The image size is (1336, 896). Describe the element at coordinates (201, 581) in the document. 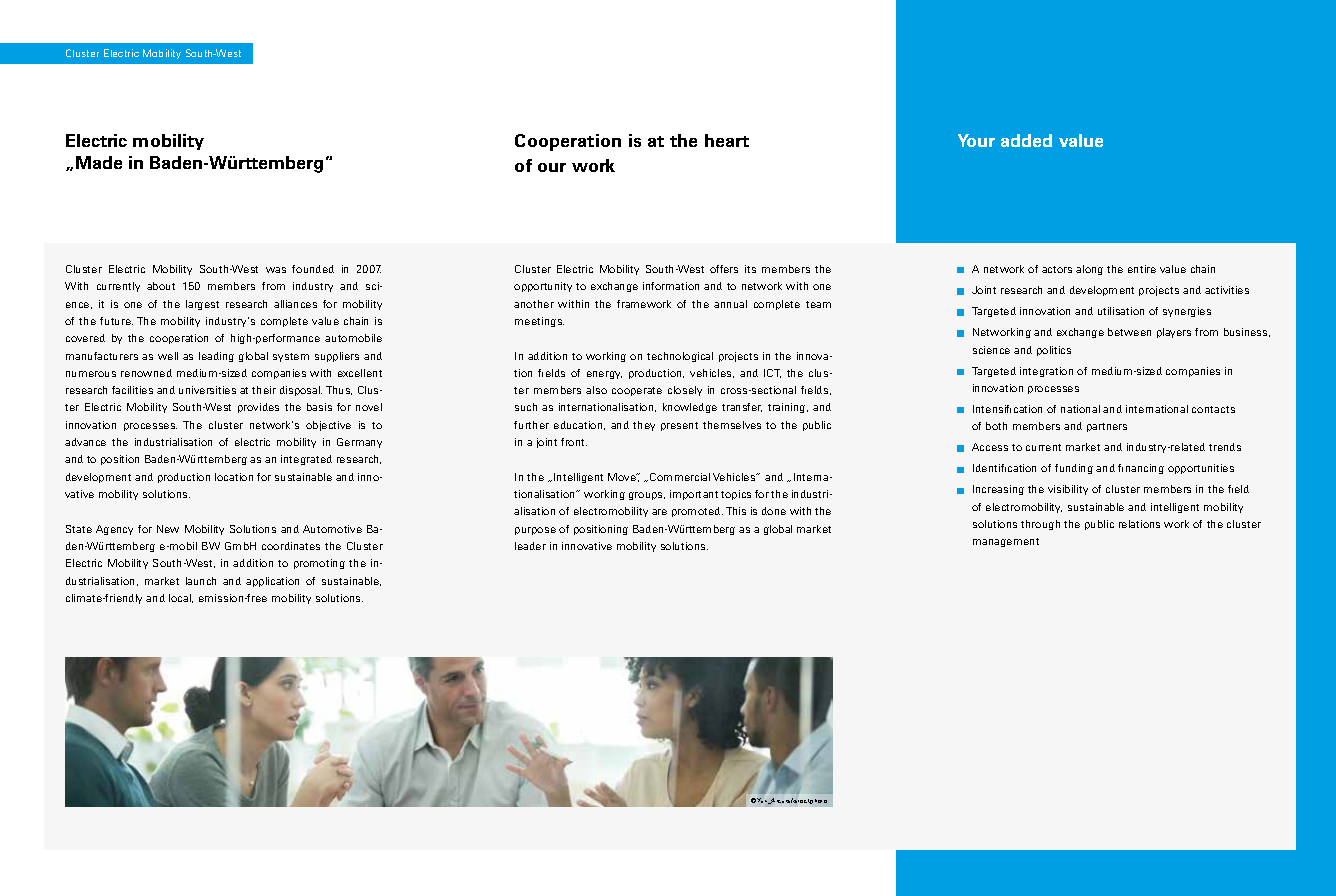

I see `launch` at that location.
